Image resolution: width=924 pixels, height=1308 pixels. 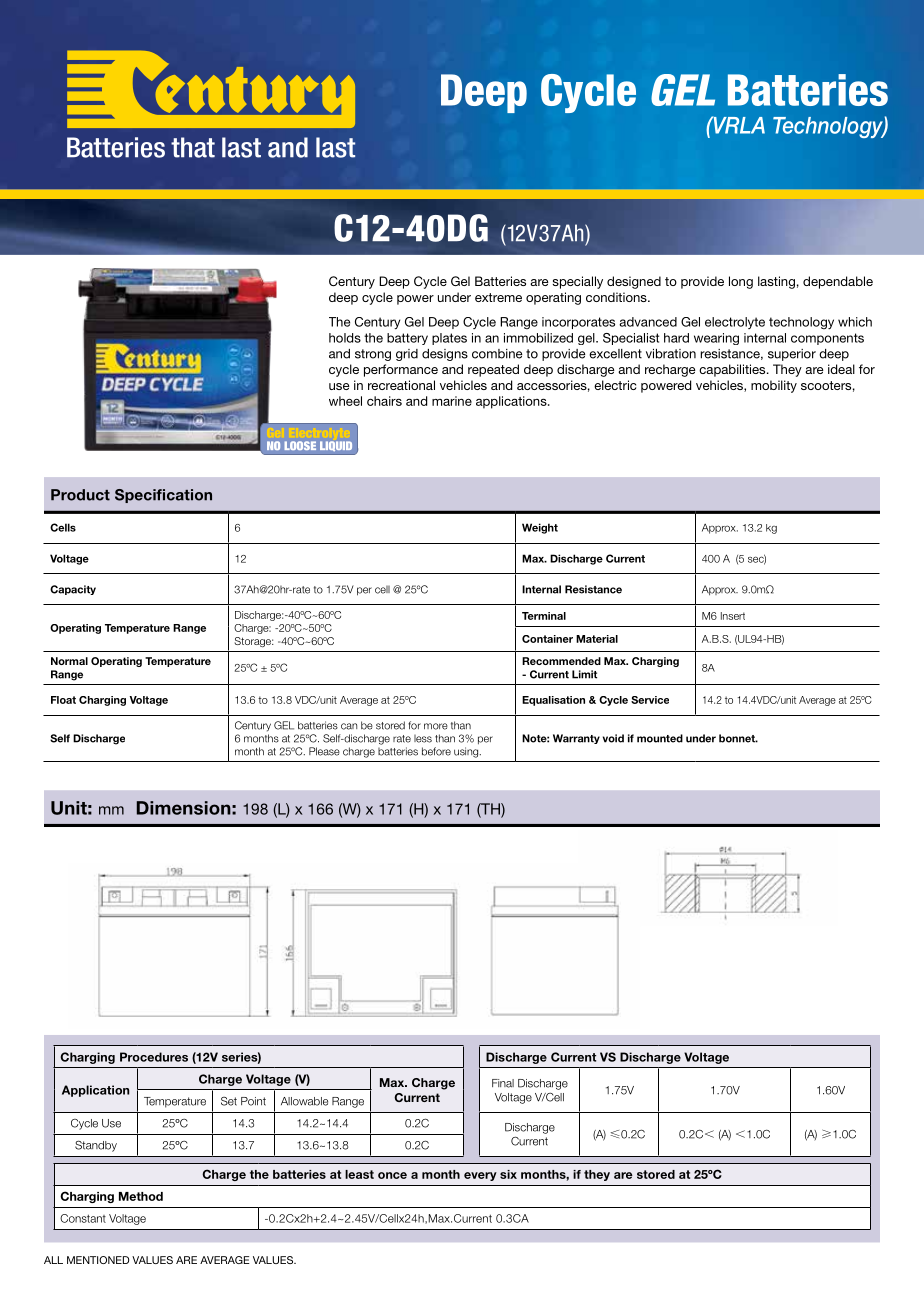 I want to click on Method, so click(x=141, y=1196).
